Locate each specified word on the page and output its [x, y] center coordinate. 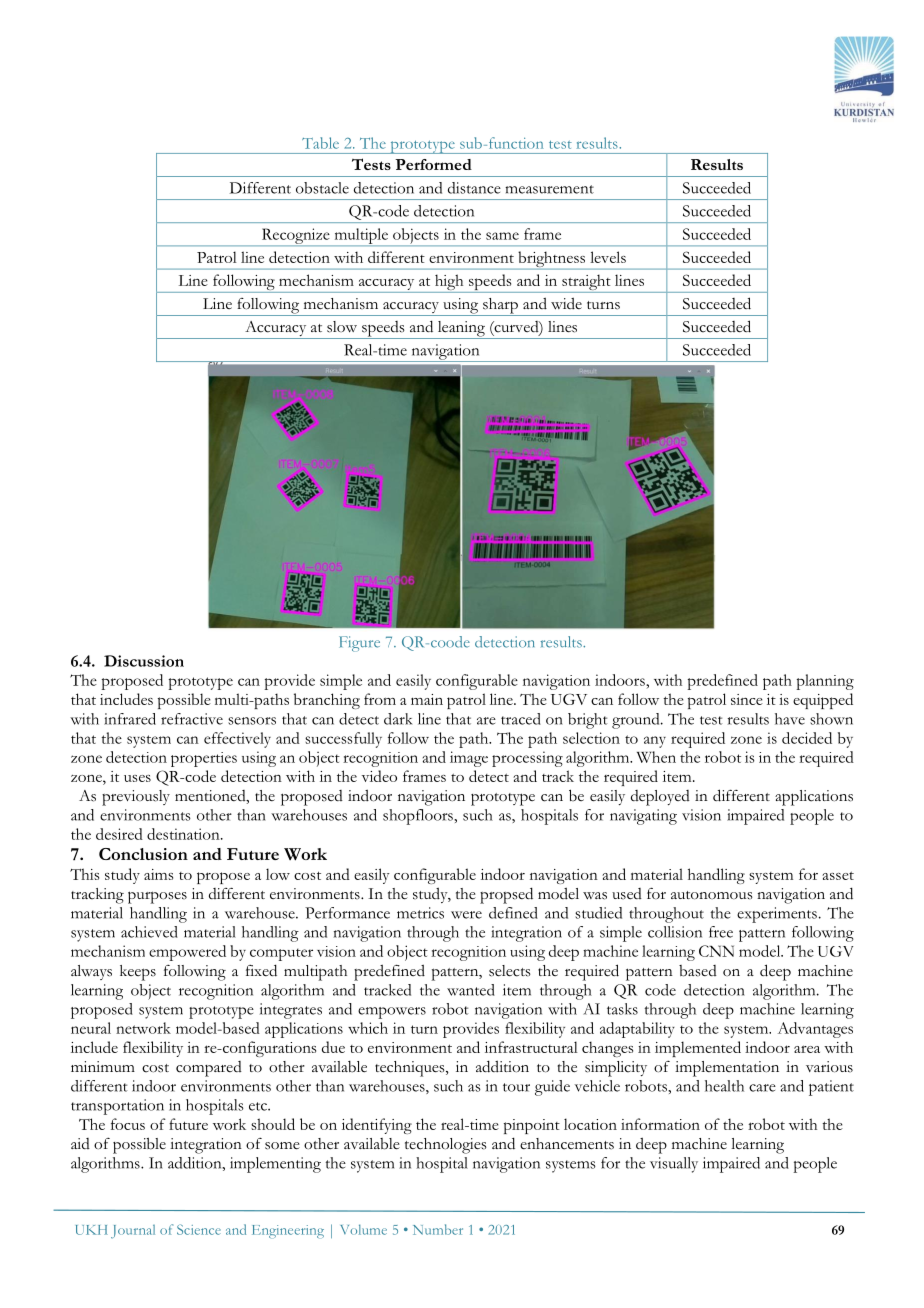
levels [608, 257]
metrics [420, 913]
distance [474, 188]
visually [674, 1165]
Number [438, 1229]
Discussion [144, 661]
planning [825, 682]
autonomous [712, 895]
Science [199, 1229]
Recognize [295, 237]
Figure [359, 644]
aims [158, 874]
